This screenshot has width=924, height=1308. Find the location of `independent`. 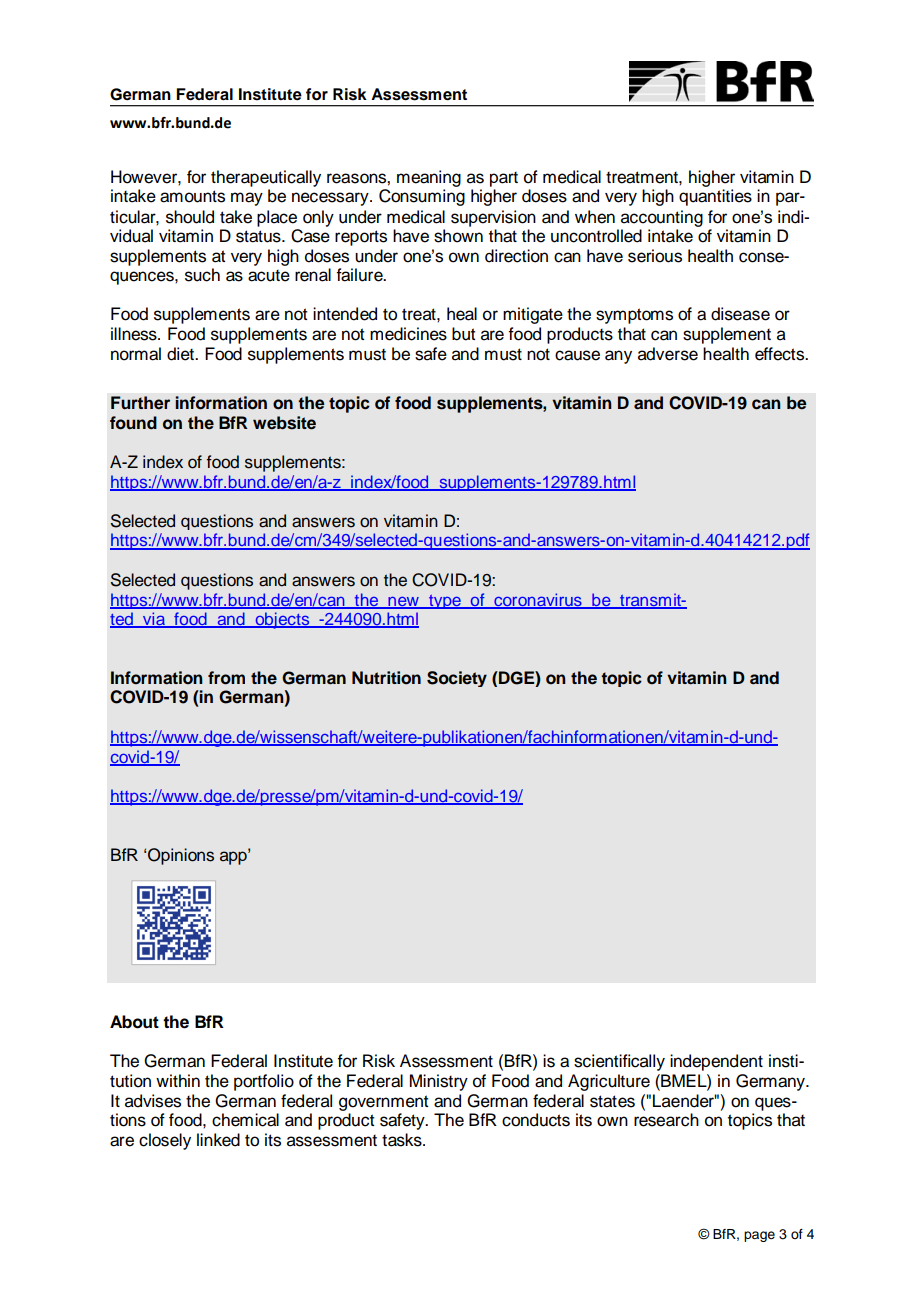

independent is located at coordinates (716, 1062).
